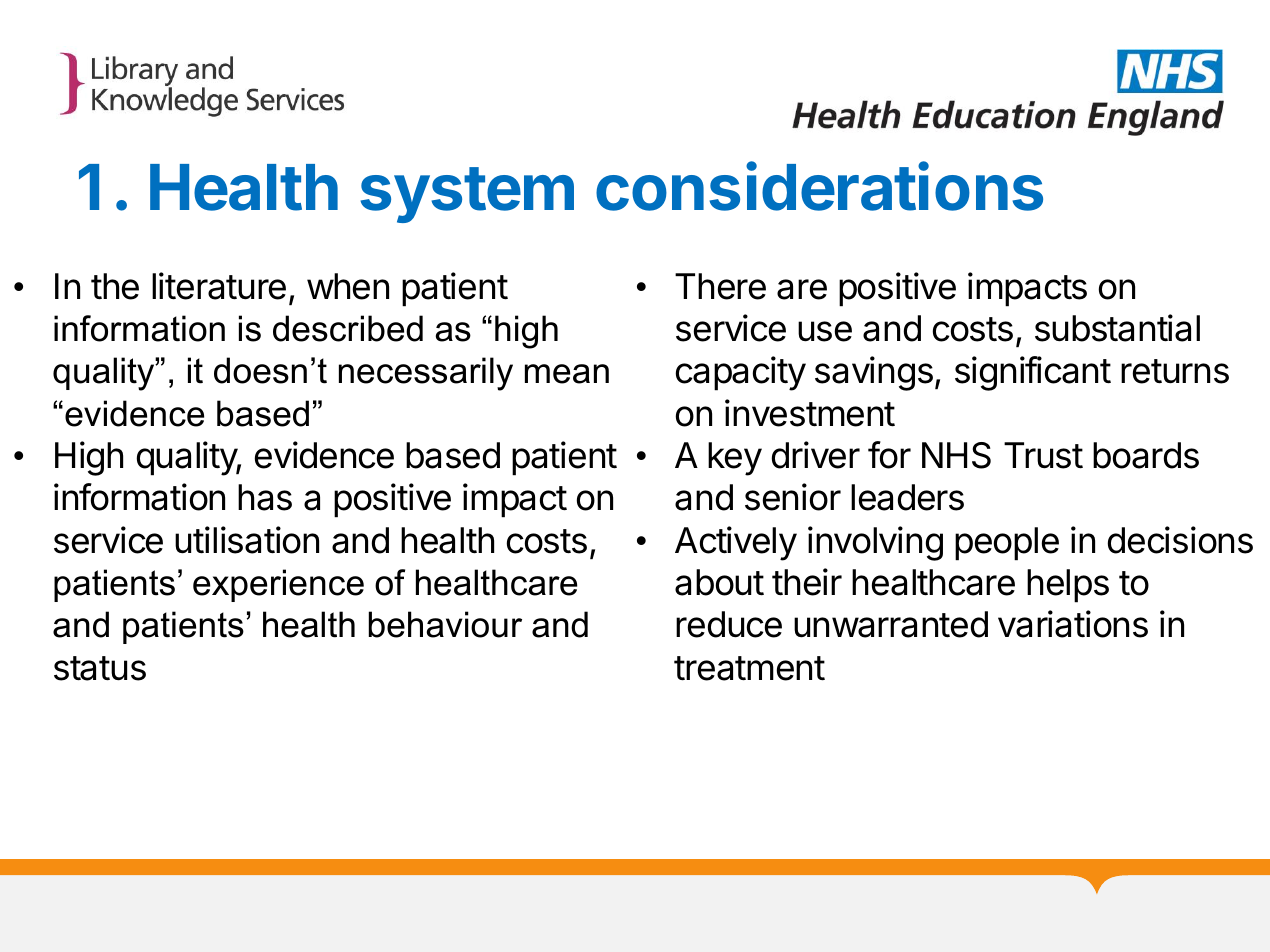 This document has height=952, width=1270. Describe the element at coordinates (467, 195) in the document. I see `system` at that location.
